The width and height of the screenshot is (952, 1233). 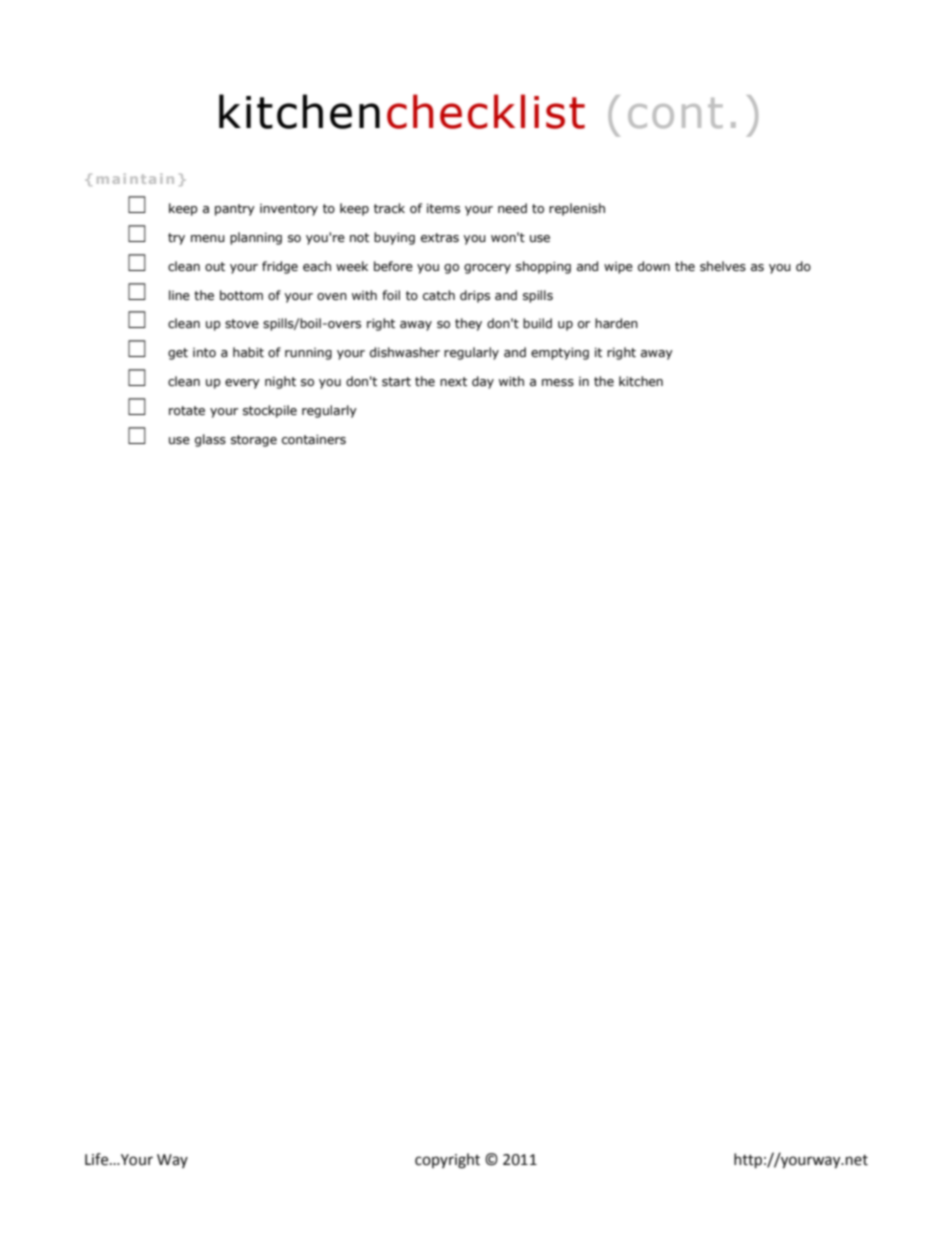 I want to click on pantry, so click(x=235, y=210).
